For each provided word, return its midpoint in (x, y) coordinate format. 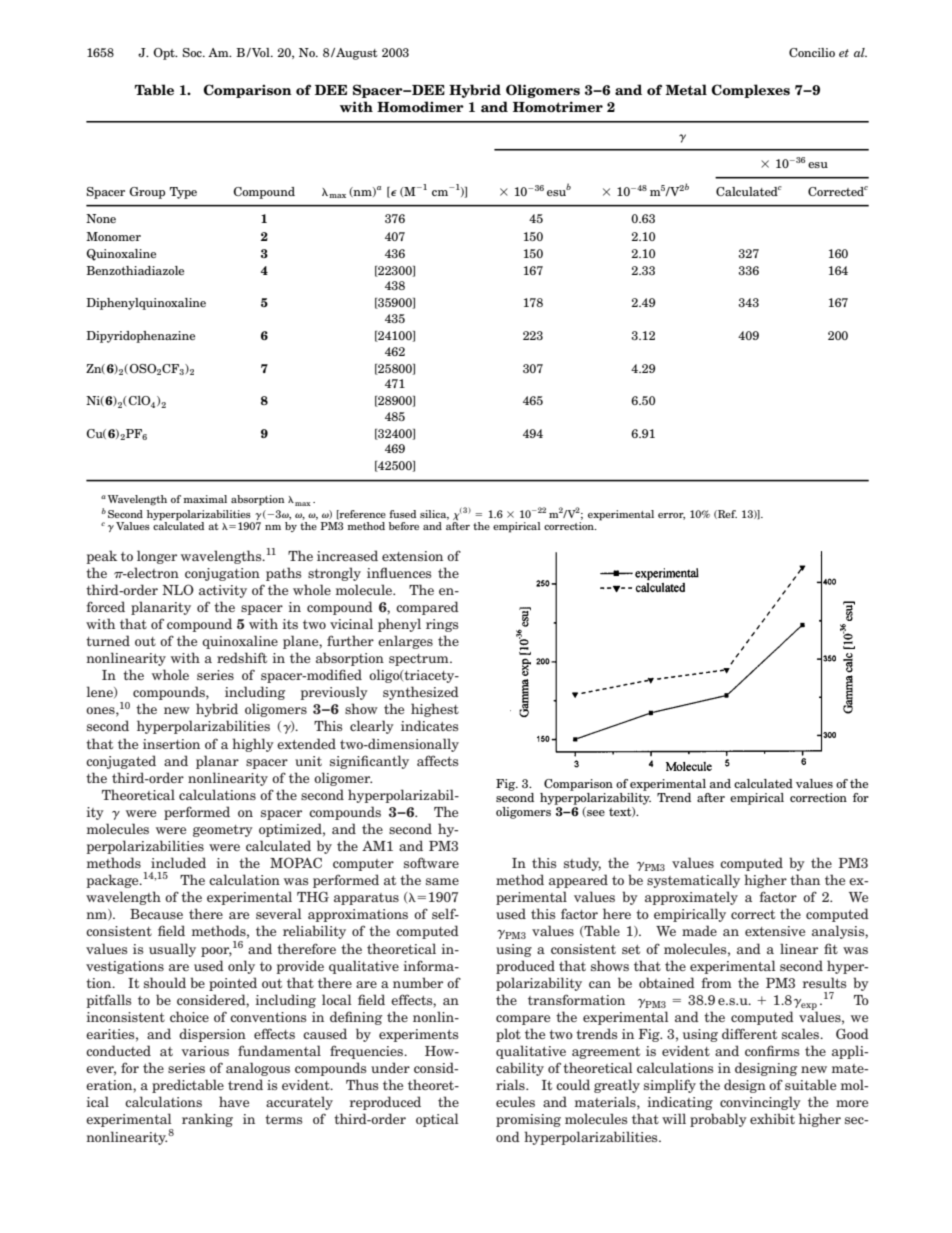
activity (223, 591)
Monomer (113, 236)
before (404, 526)
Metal (686, 90)
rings (442, 625)
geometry (223, 831)
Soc (193, 52)
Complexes (750, 91)
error (671, 516)
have (234, 1101)
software (431, 862)
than (805, 879)
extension (412, 556)
